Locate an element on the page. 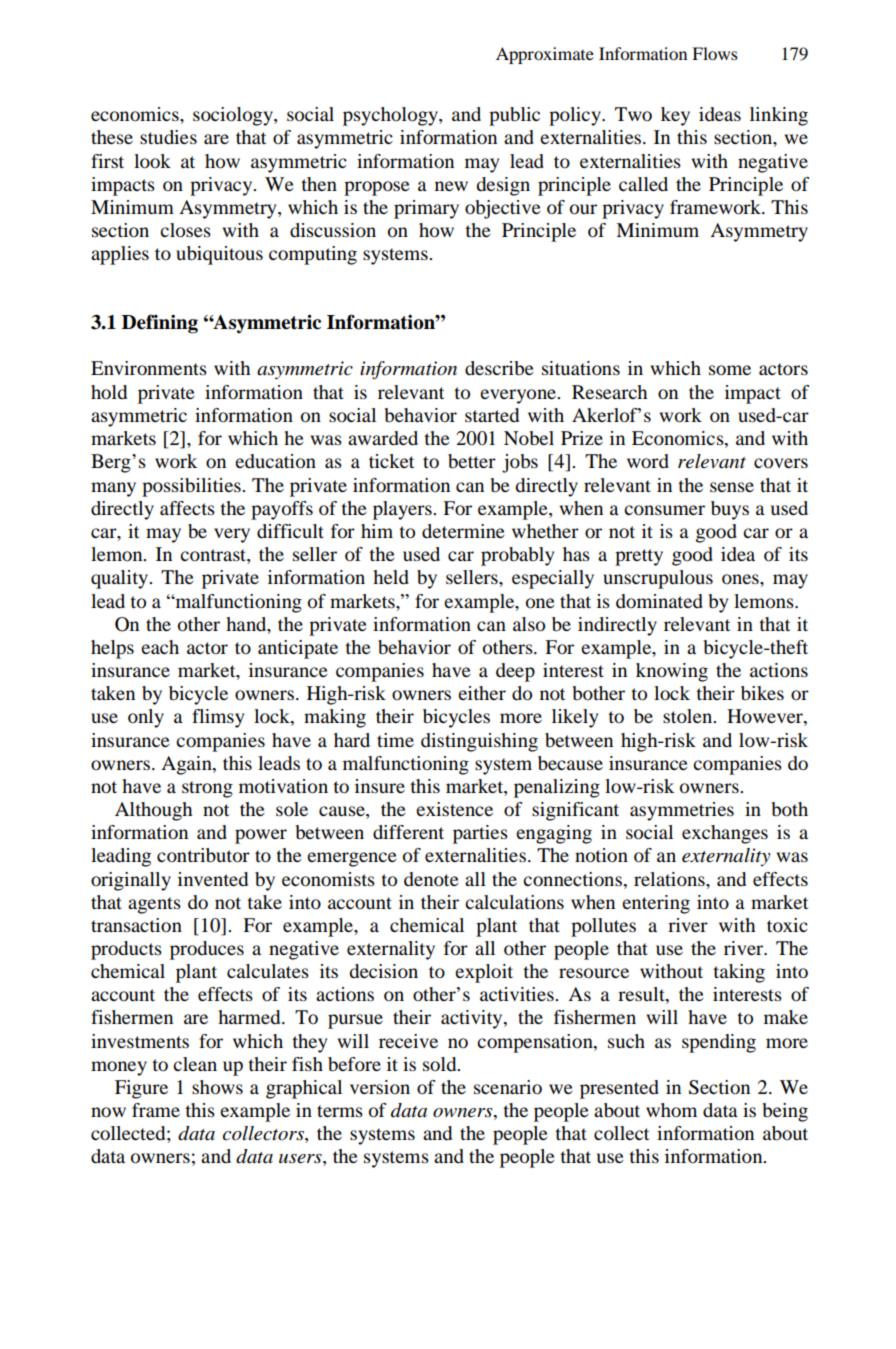 The height and width of the image is (1349, 896). sociology is located at coordinates (234, 116).
